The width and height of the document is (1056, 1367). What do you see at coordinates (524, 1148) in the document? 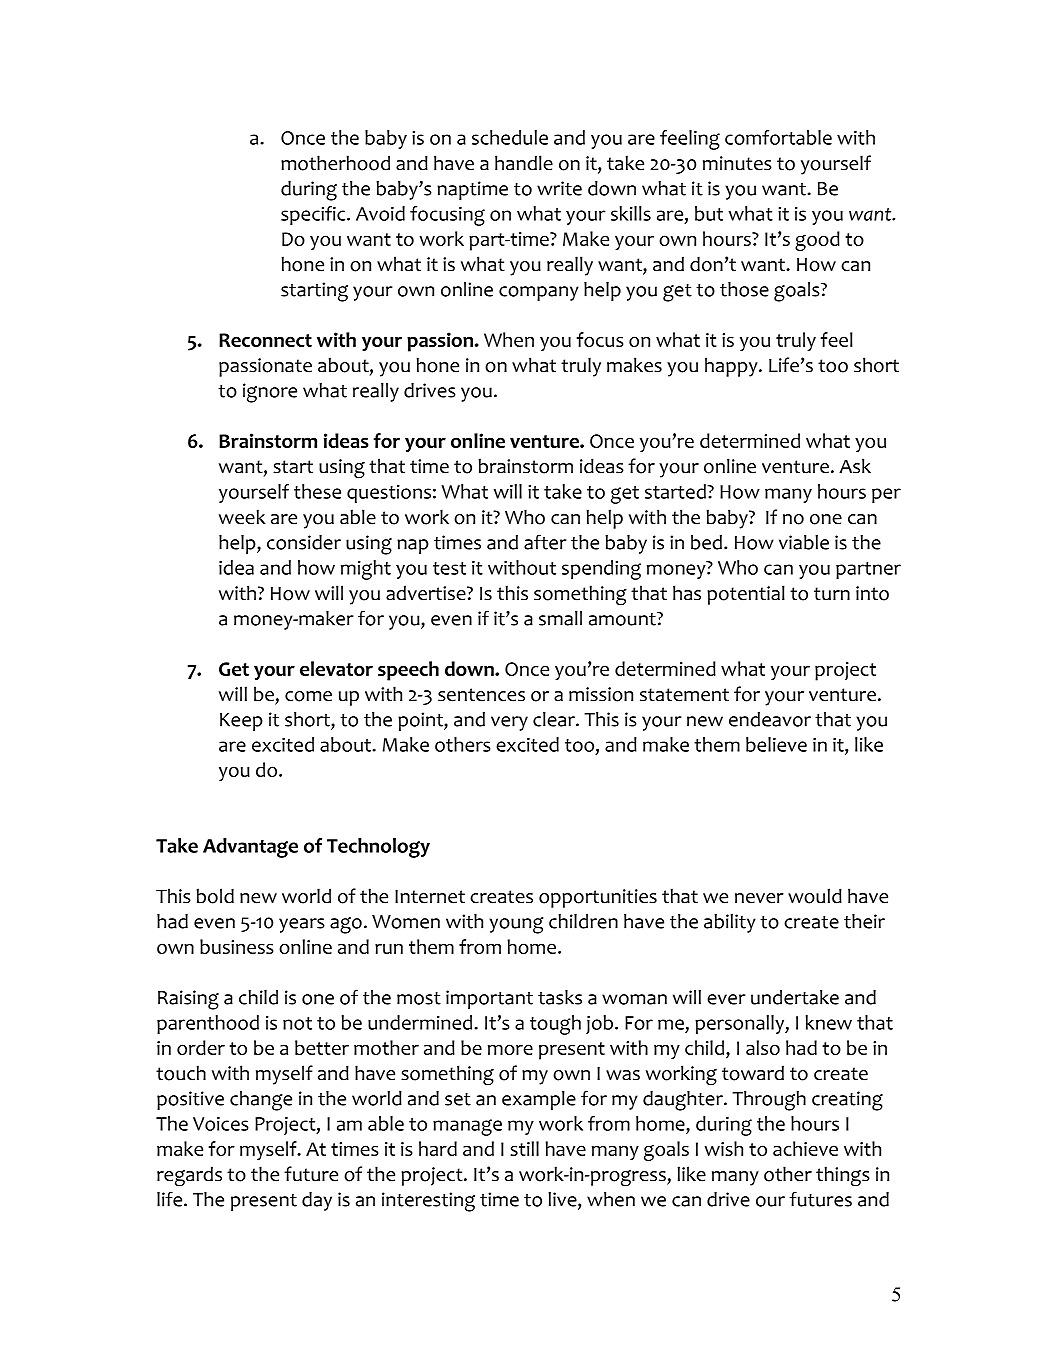
I see `still` at bounding box center [524, 1148].
